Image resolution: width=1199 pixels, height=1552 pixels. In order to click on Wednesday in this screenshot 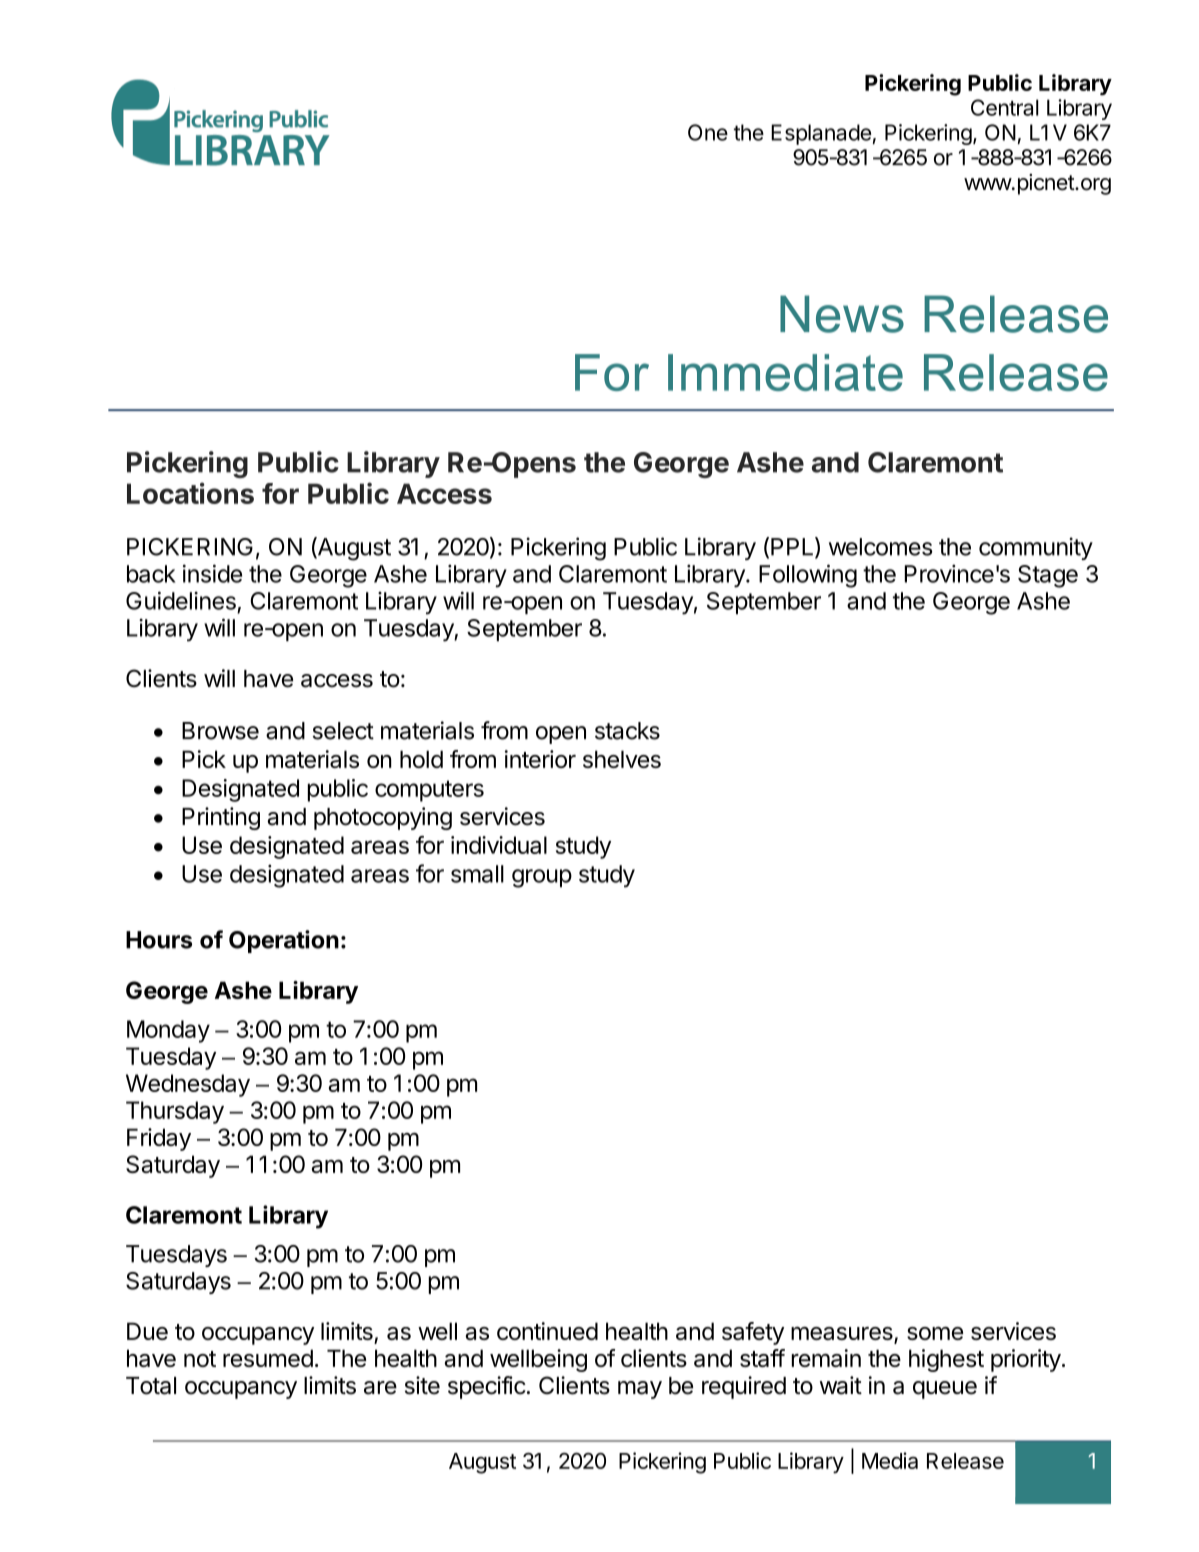, I will do `click(188, 1085)`.
